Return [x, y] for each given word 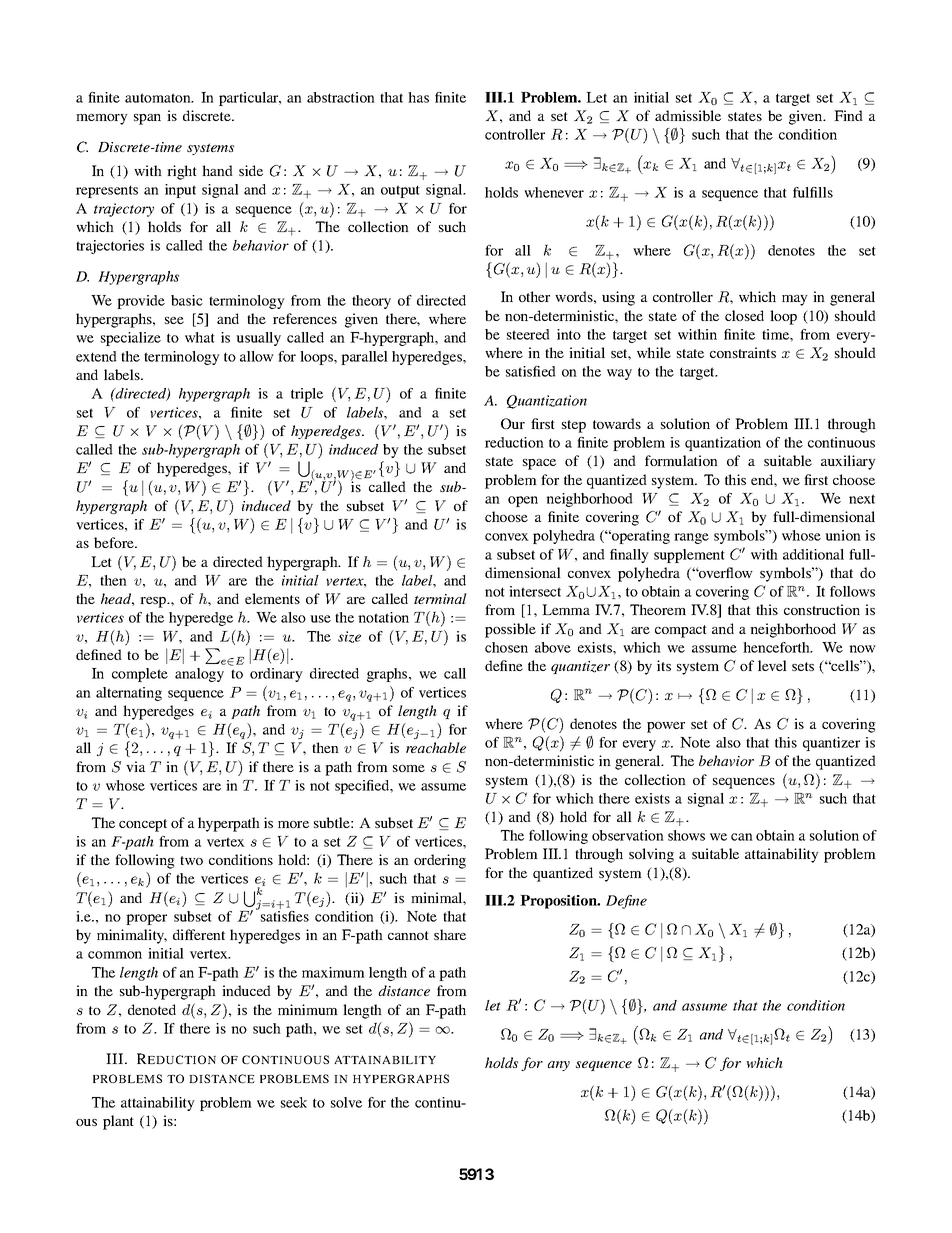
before [115, 542]
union [843, 535]
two [191, 860]
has [418, 97]
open [523, 501]
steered [528, 334]
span [147, 119]
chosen [506, 647]
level [772, 665]
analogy [199, 675]
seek [294, 1102]
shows [686, 835]
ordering [440, 861]
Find [848, 115]
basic [187, 300]
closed [744, 315]
